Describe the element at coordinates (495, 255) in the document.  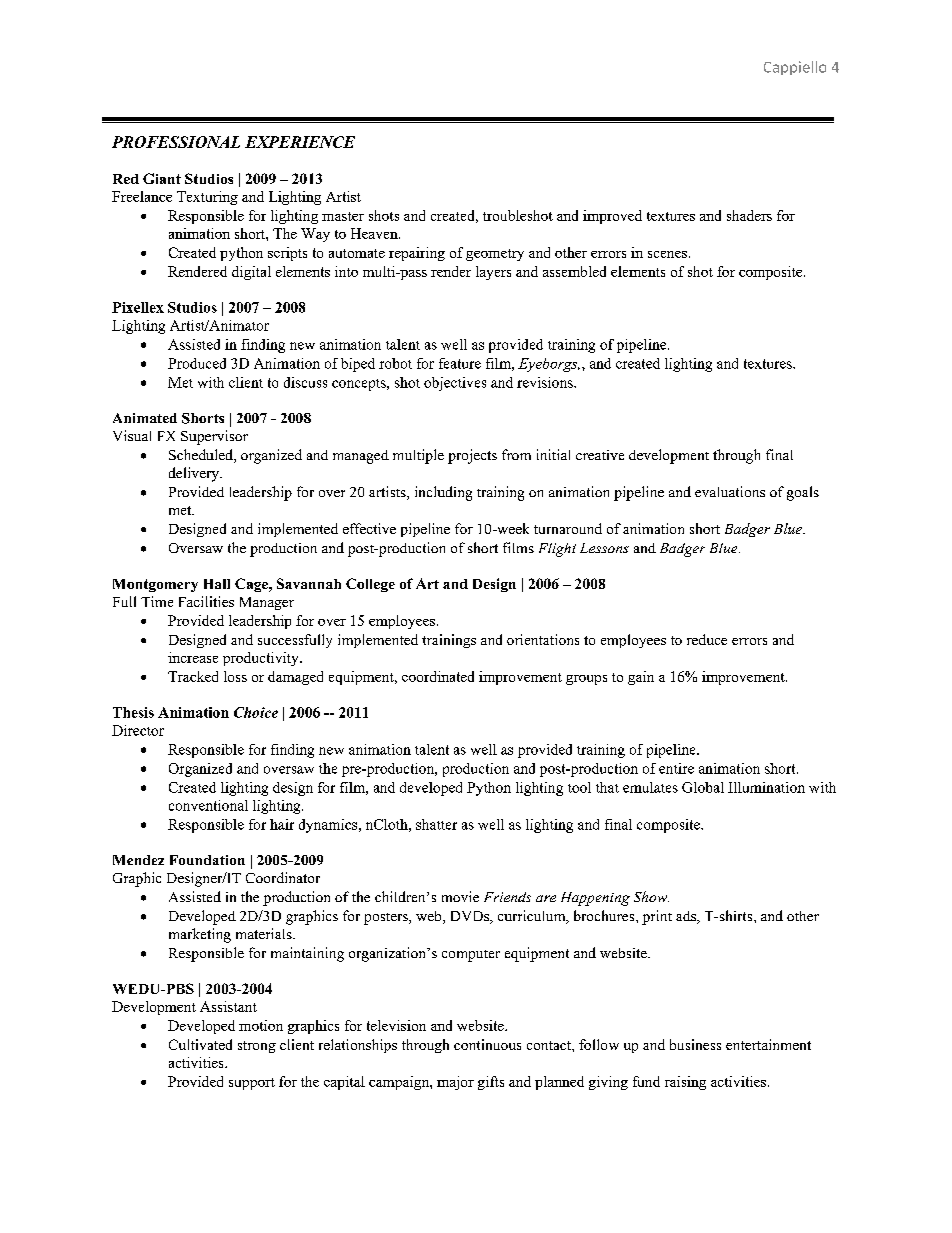
I see `geometry` at that location.
